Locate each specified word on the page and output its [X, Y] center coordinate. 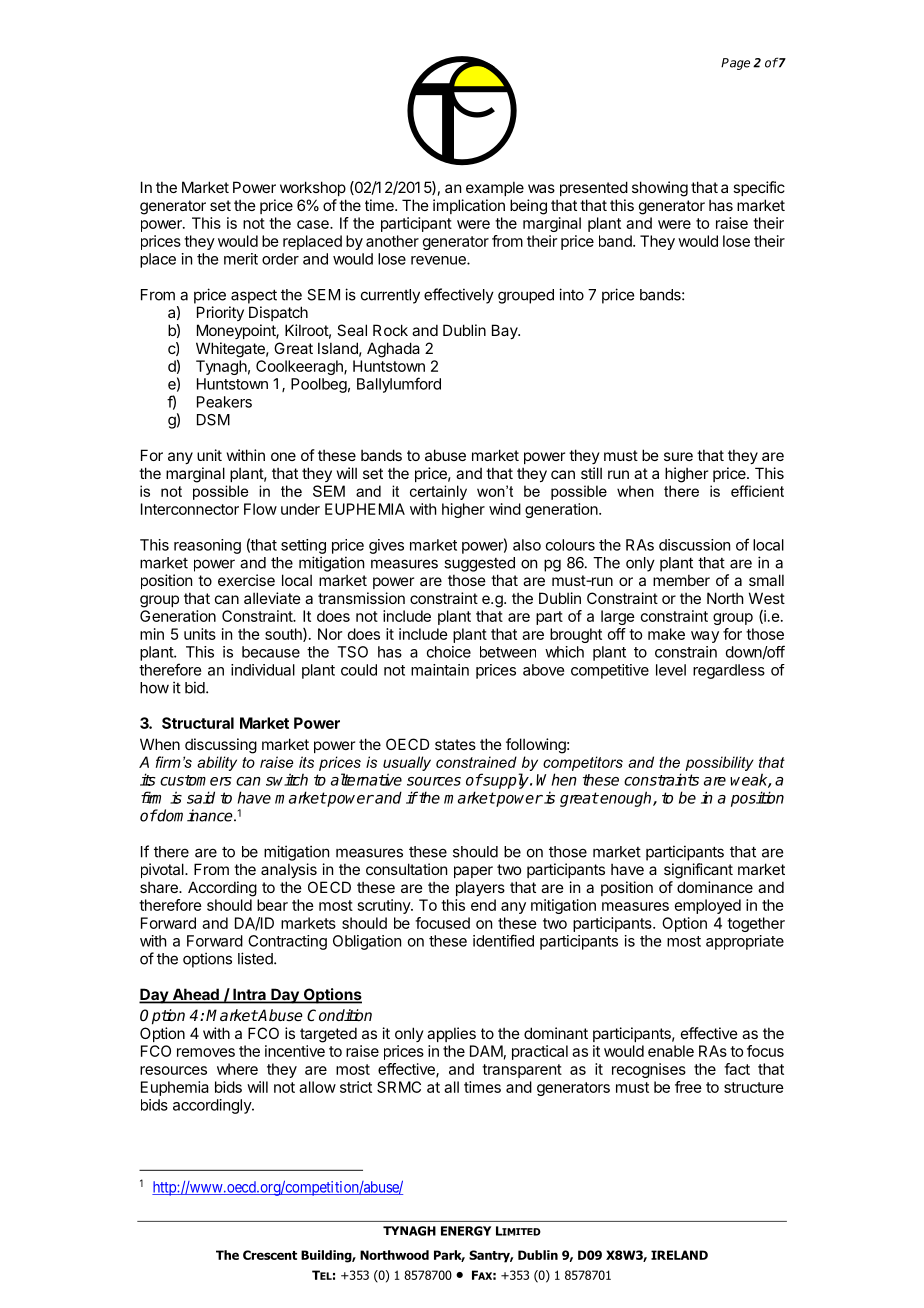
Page [735, 64]
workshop [313, 188]
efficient [757, 491]
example [495, 188]
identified [503, 940]
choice [449, 652]
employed [708, 906]
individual [263, 670]
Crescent [270, 1255]
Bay [506, 331]
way [705, 637]
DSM [213, 420]
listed [256, 958]
